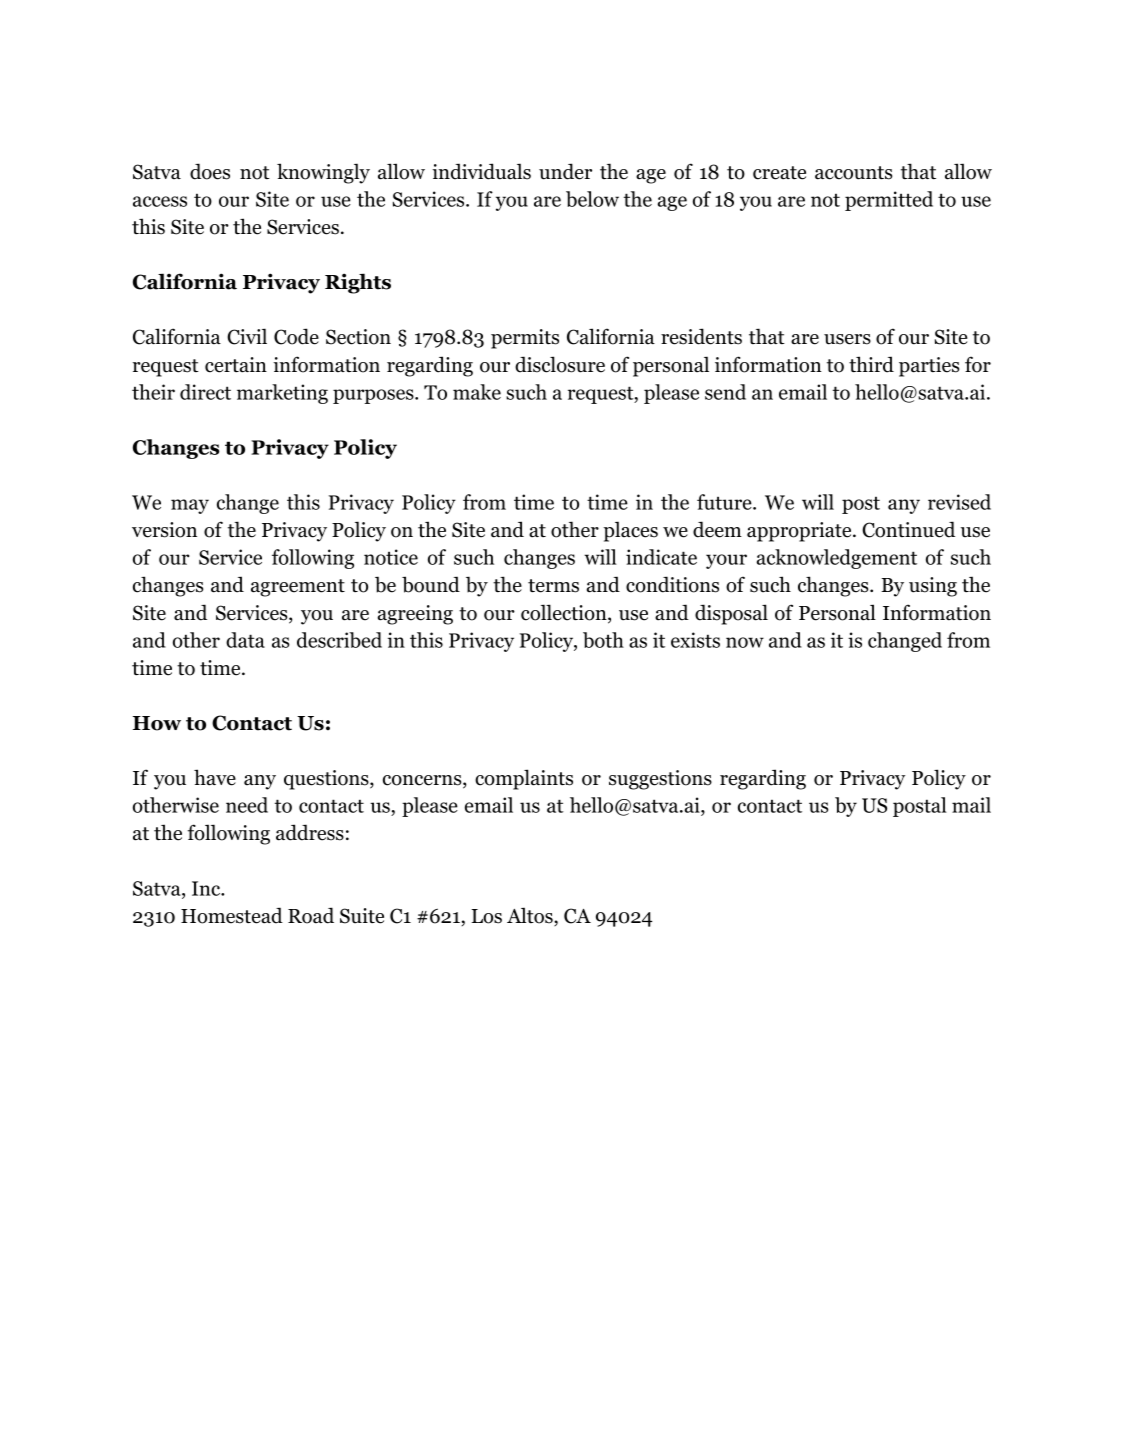 The width and height of the screenshot is (1124, 1455). What do you see at coordinates (889, 201) in the screenshot?
I see `permitted` at bounding box center [889, 201].
